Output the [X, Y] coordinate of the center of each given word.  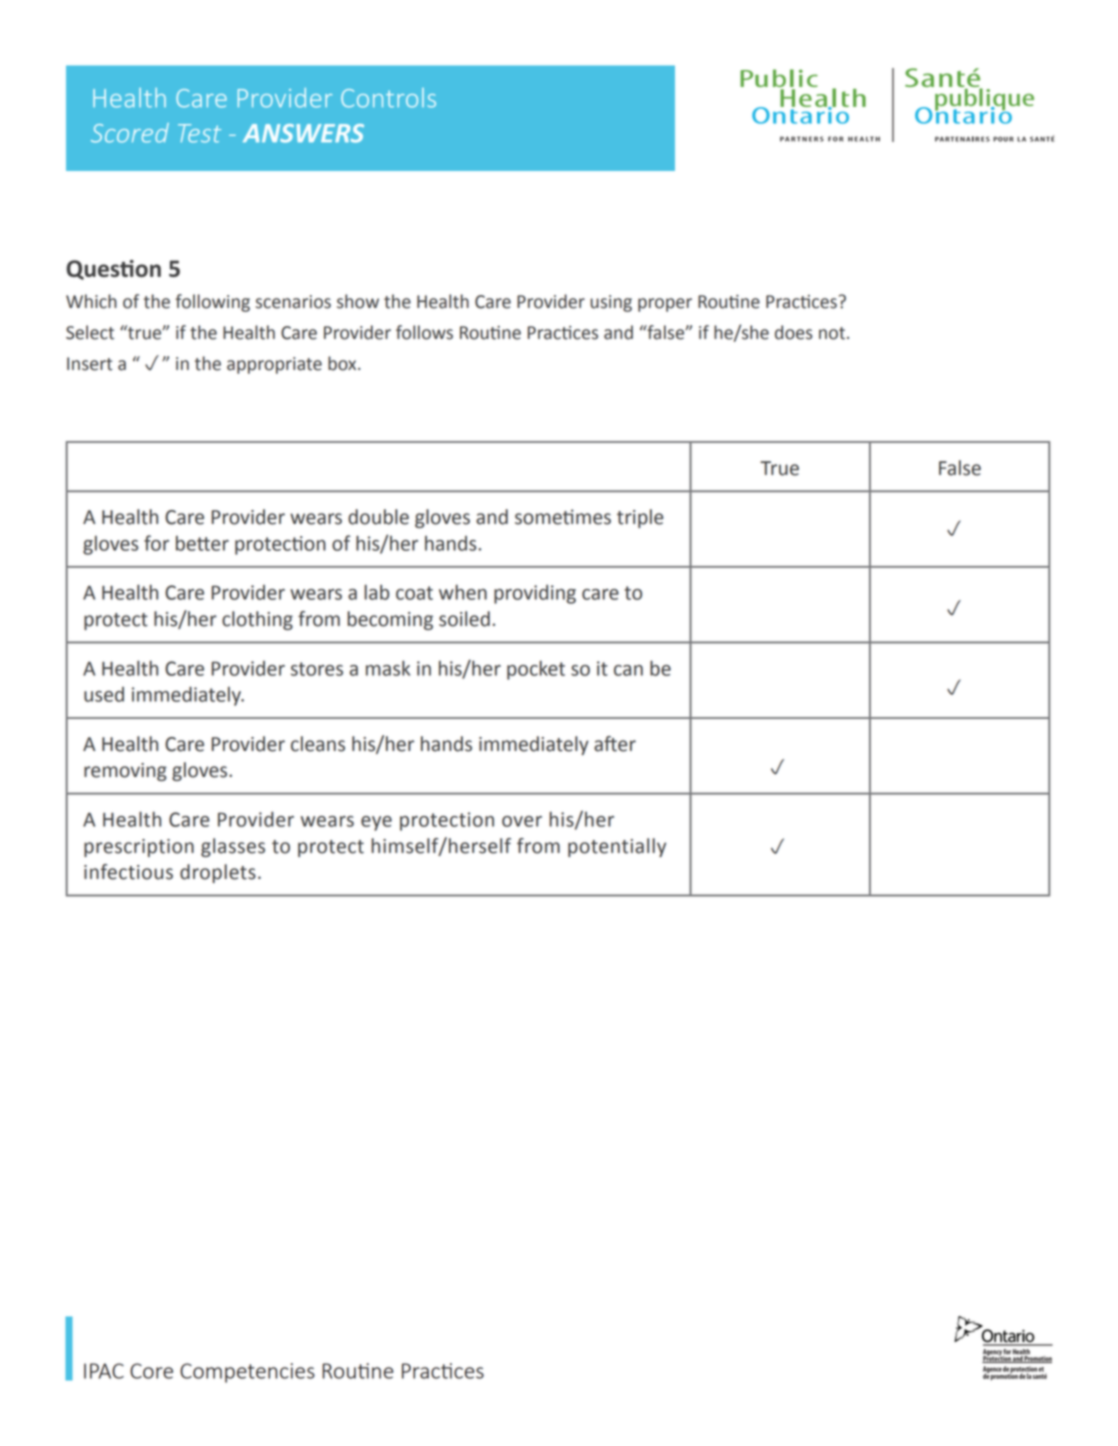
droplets [218, 873]
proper [665, 305]
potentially [617, 847]
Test [199, 133]
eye [376, 823]
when [463, 592]
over [522, 821]
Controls [388, 98]
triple [640, 518]
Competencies [247, 1373]
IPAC [104, 1371]
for [156, 543]
